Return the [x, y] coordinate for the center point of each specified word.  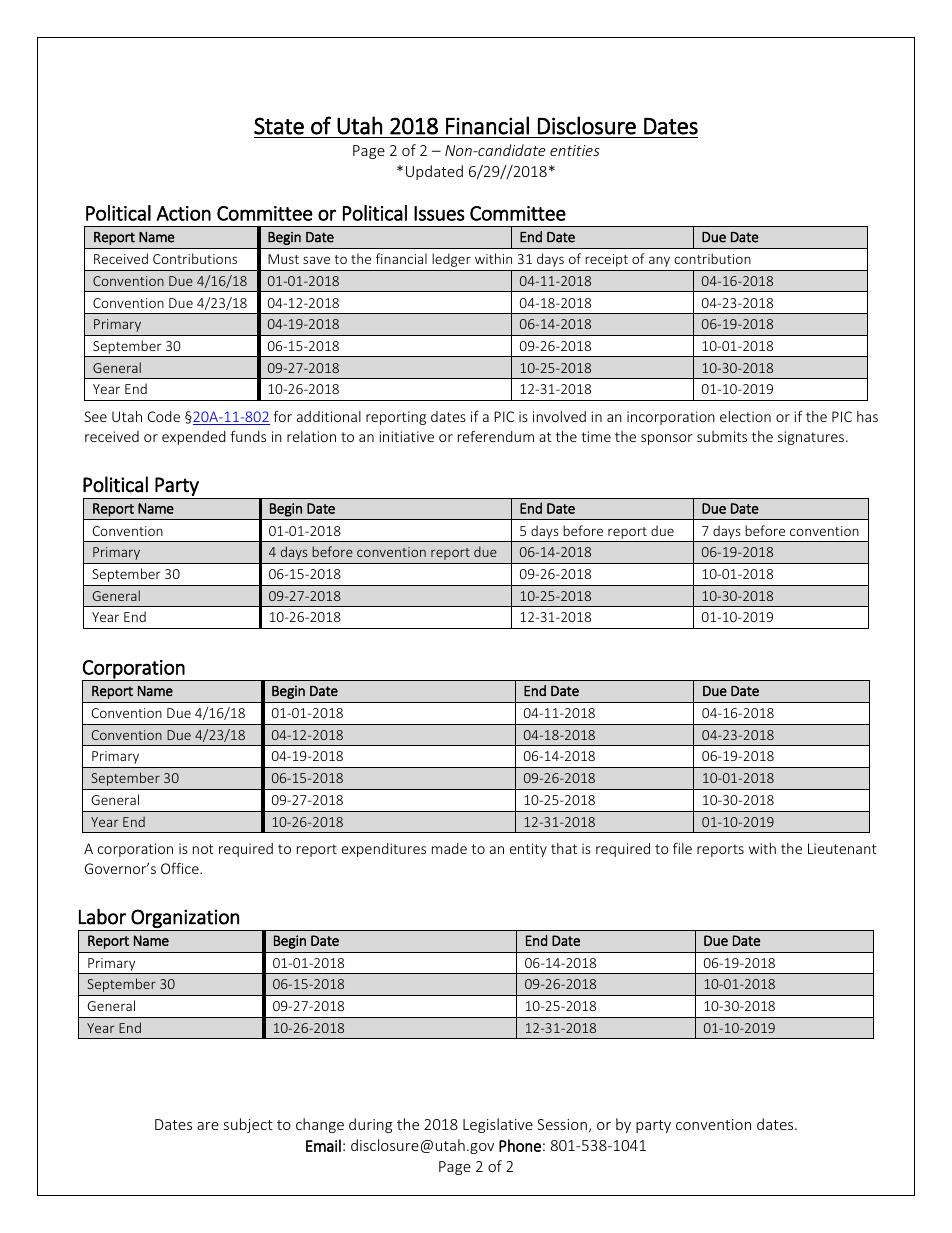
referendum [496, 436]
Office [181, 868]
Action [183, 213]
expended [194, 438]
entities [575, 150]
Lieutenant [842, 848]
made [449, 848]
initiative [407, 436]
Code [164, 416]
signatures [811, 438]
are [208, 1126]
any [659, 262]
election [745, 416]
